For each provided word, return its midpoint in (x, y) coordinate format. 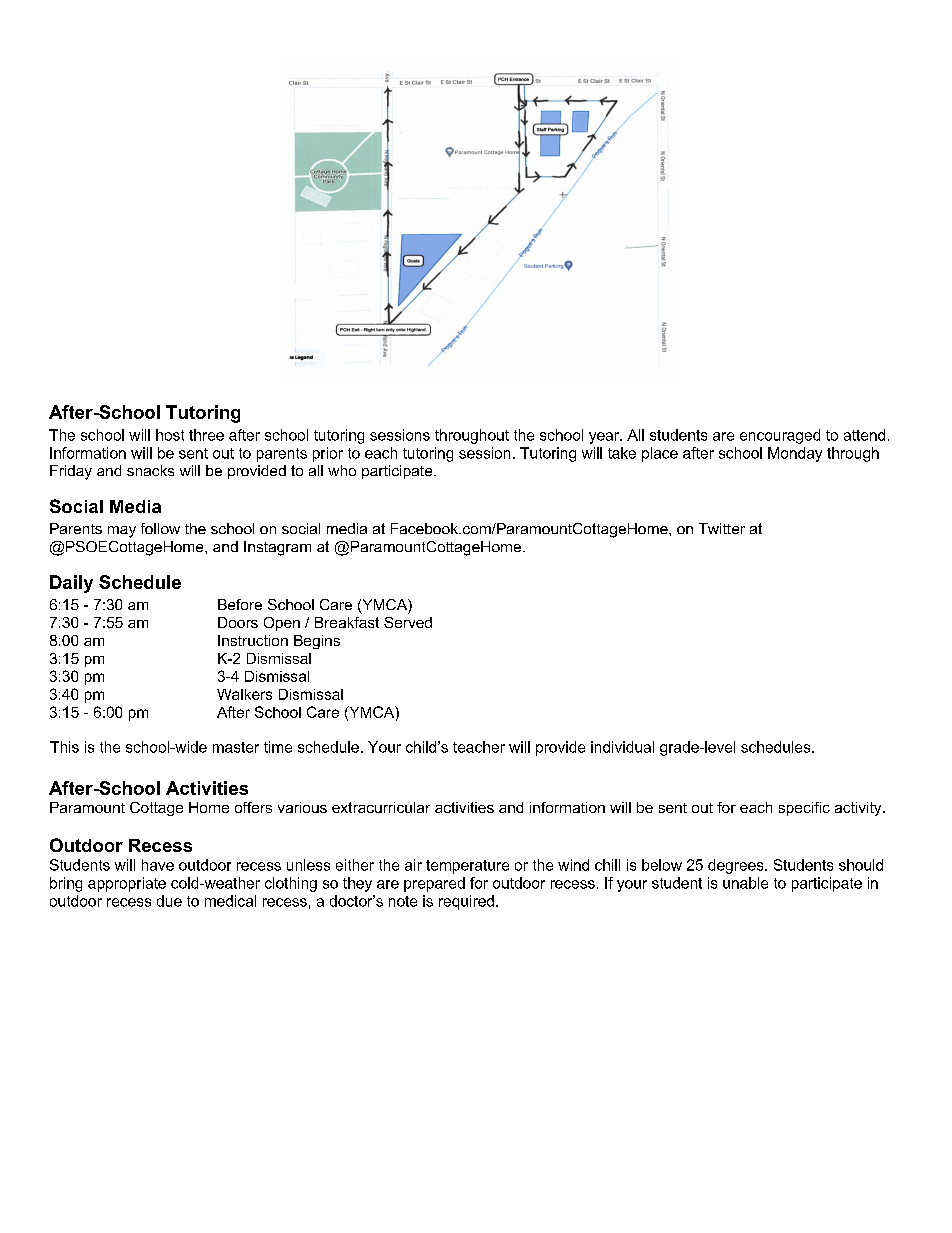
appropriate (127, 884)
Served (408, 622)
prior (328, 454)
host (170, 435)
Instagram (277, 548)
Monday (795, 454)
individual (622, 747)
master (236, 747)
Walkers (244, 694)
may (122, 532)
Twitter (722, 528)
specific (804, 809)
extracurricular (381, 807)
